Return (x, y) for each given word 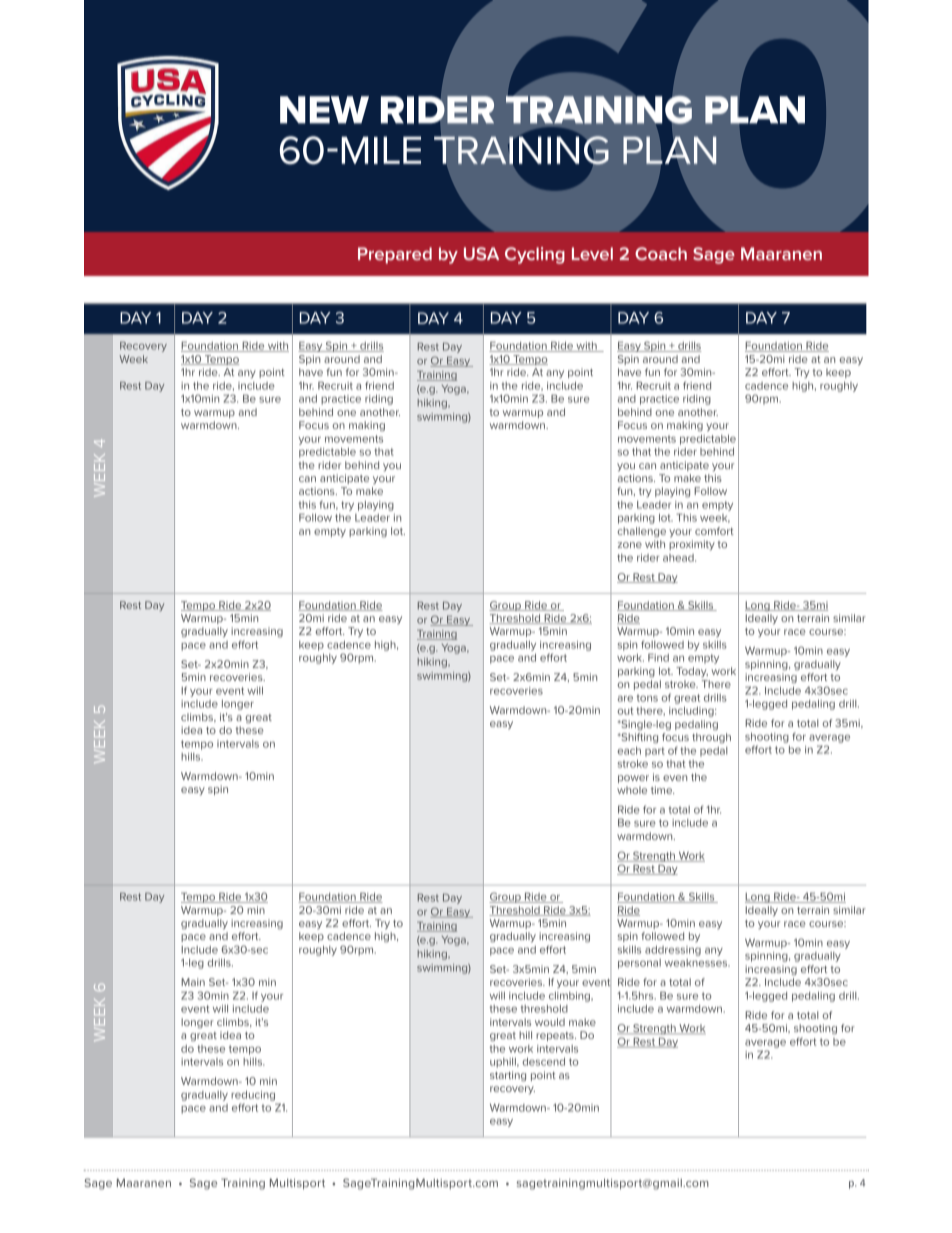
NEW (324, 110)
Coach (661, 253)
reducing (253, 1096)
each (629, 751)
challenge (641, 532)
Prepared (395, 255)
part (655, 752)
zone (630, 545)
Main (193, 982)
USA (481, 253)
